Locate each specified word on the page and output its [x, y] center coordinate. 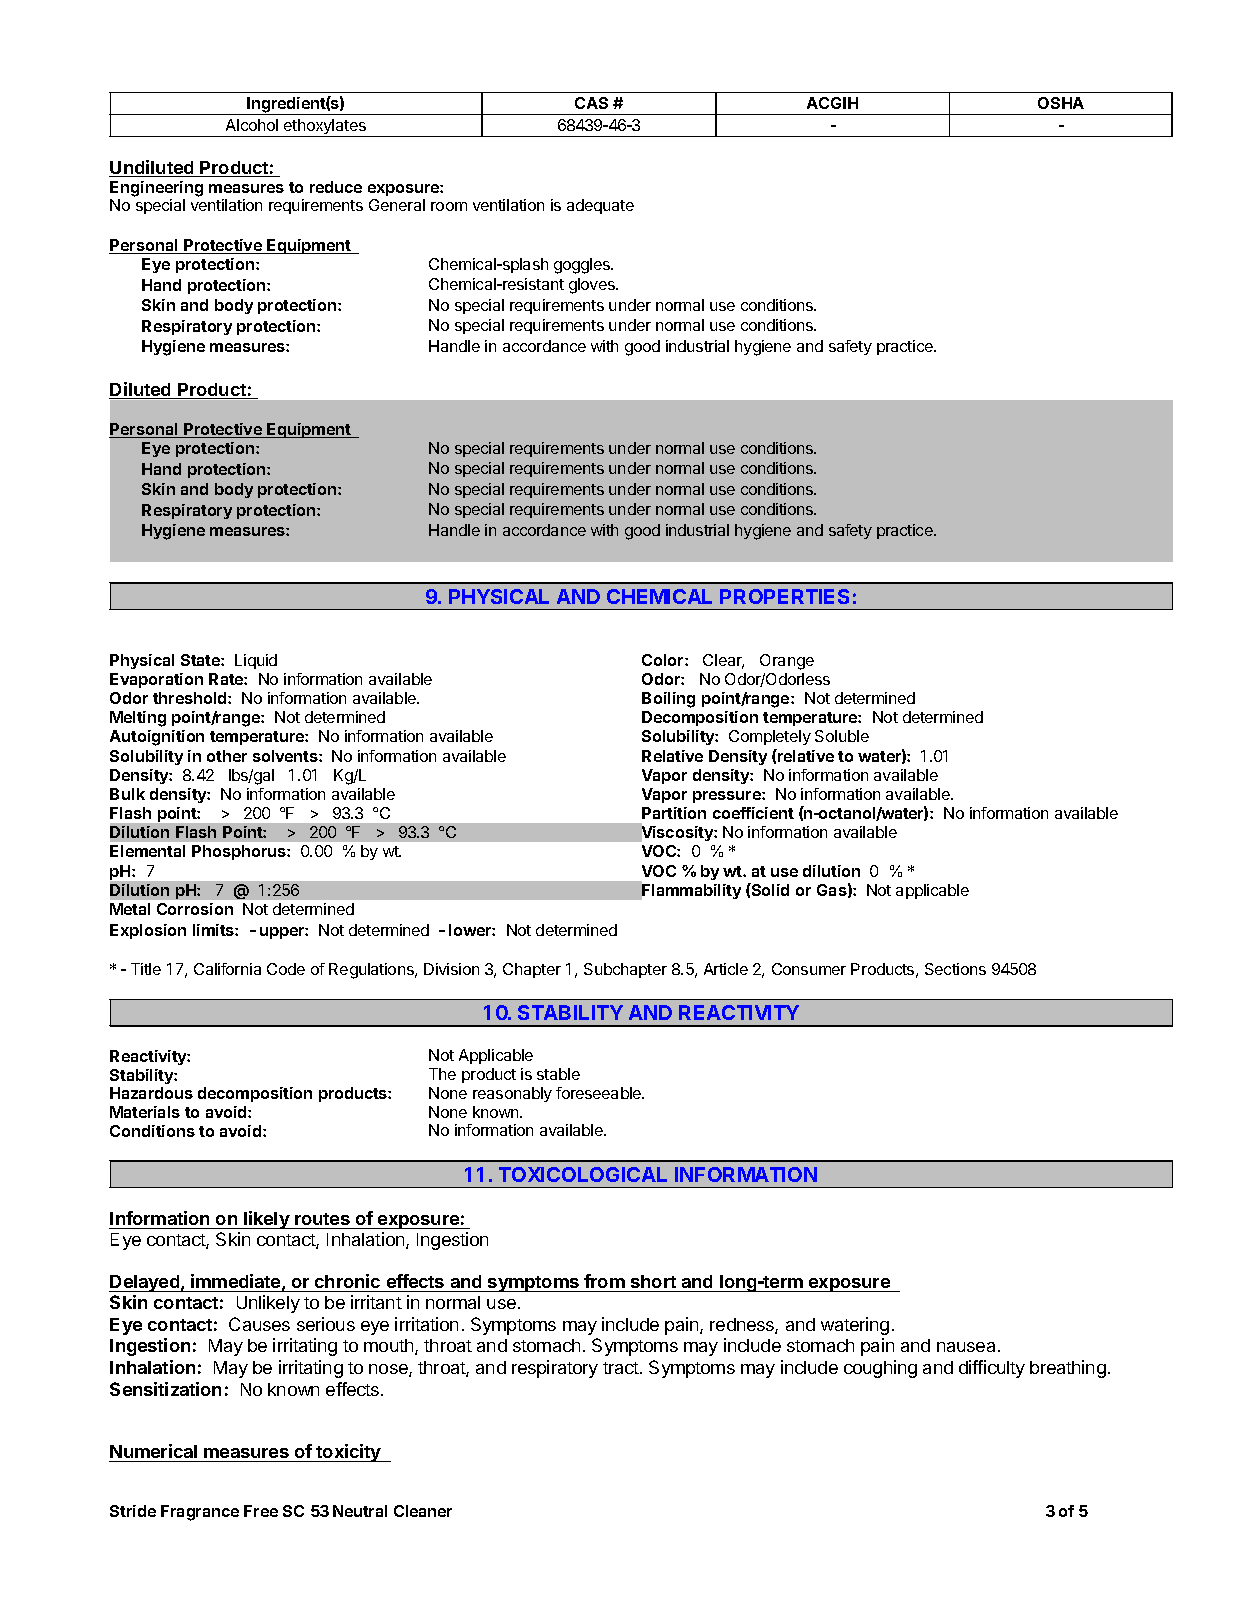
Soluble [842, 736]
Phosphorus [240, 852]
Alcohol [252, 125]
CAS [591, 103]
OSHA [1061, 103]
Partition [674, 813]
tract [622, 1368]
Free [261, 1511]
